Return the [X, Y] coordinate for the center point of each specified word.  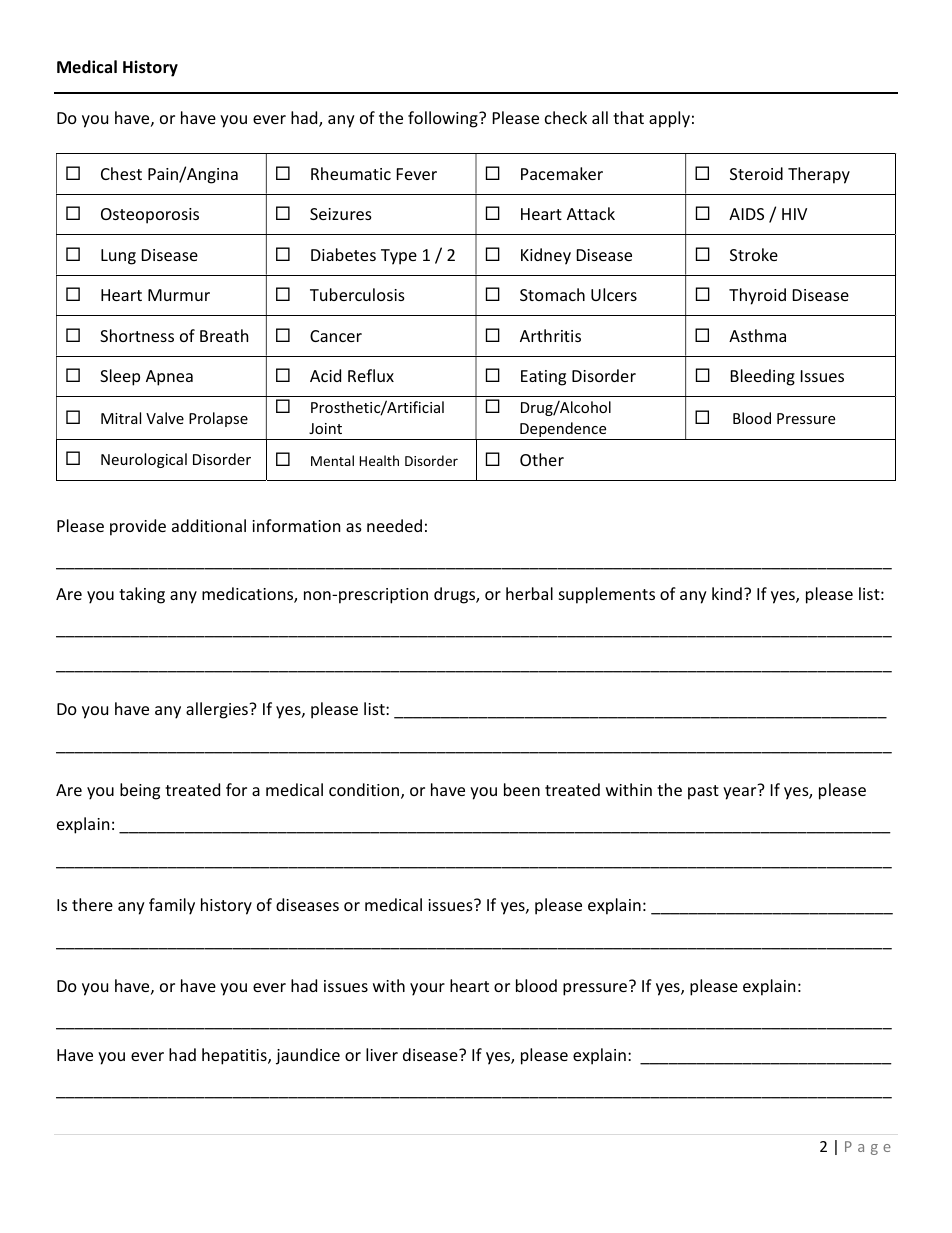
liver [382, 1054]
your [427, 989]
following [444, 119]
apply [669, 119]
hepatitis [235, 1056]
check [566, 117]
